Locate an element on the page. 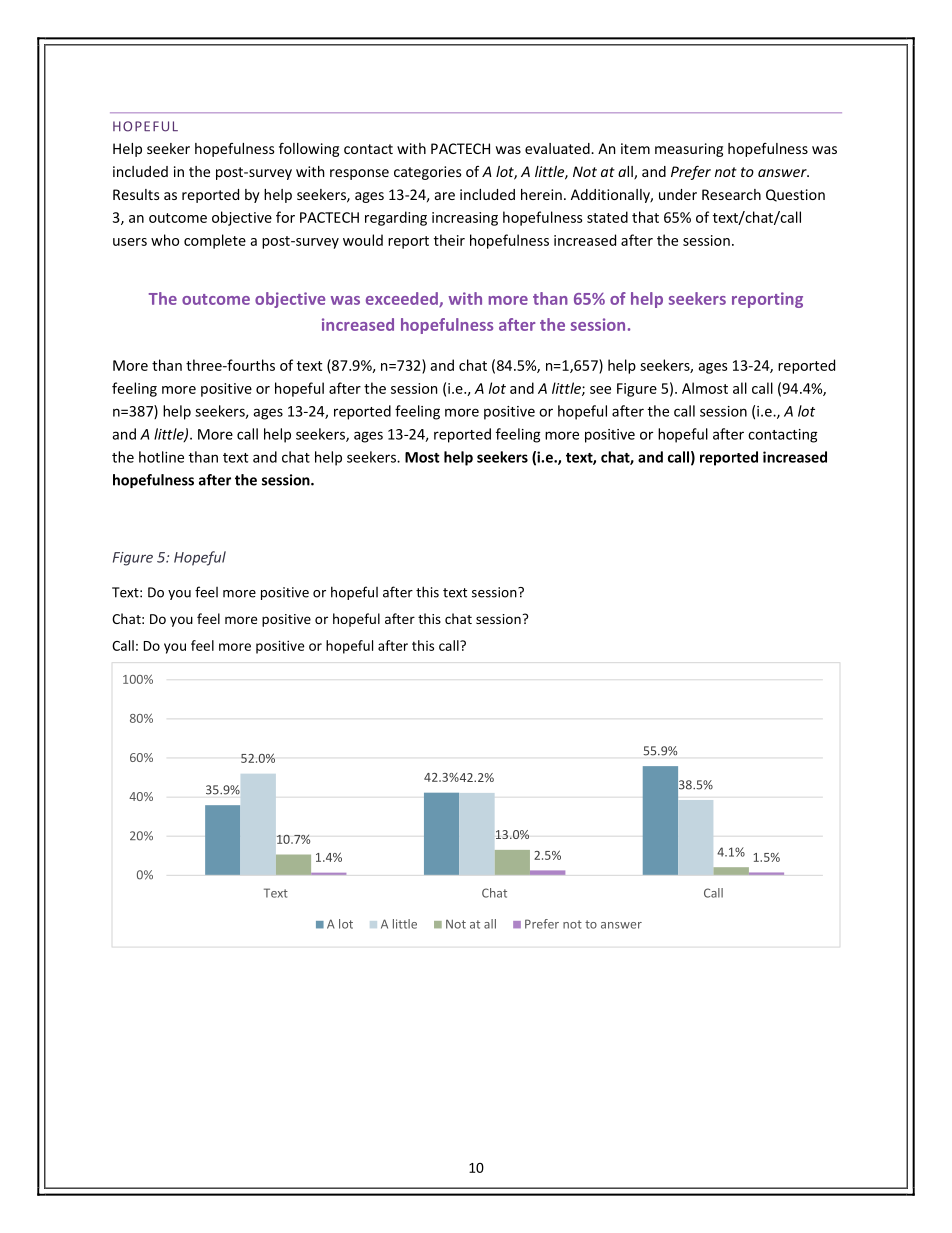  would is located at coordinates (363, 240).
